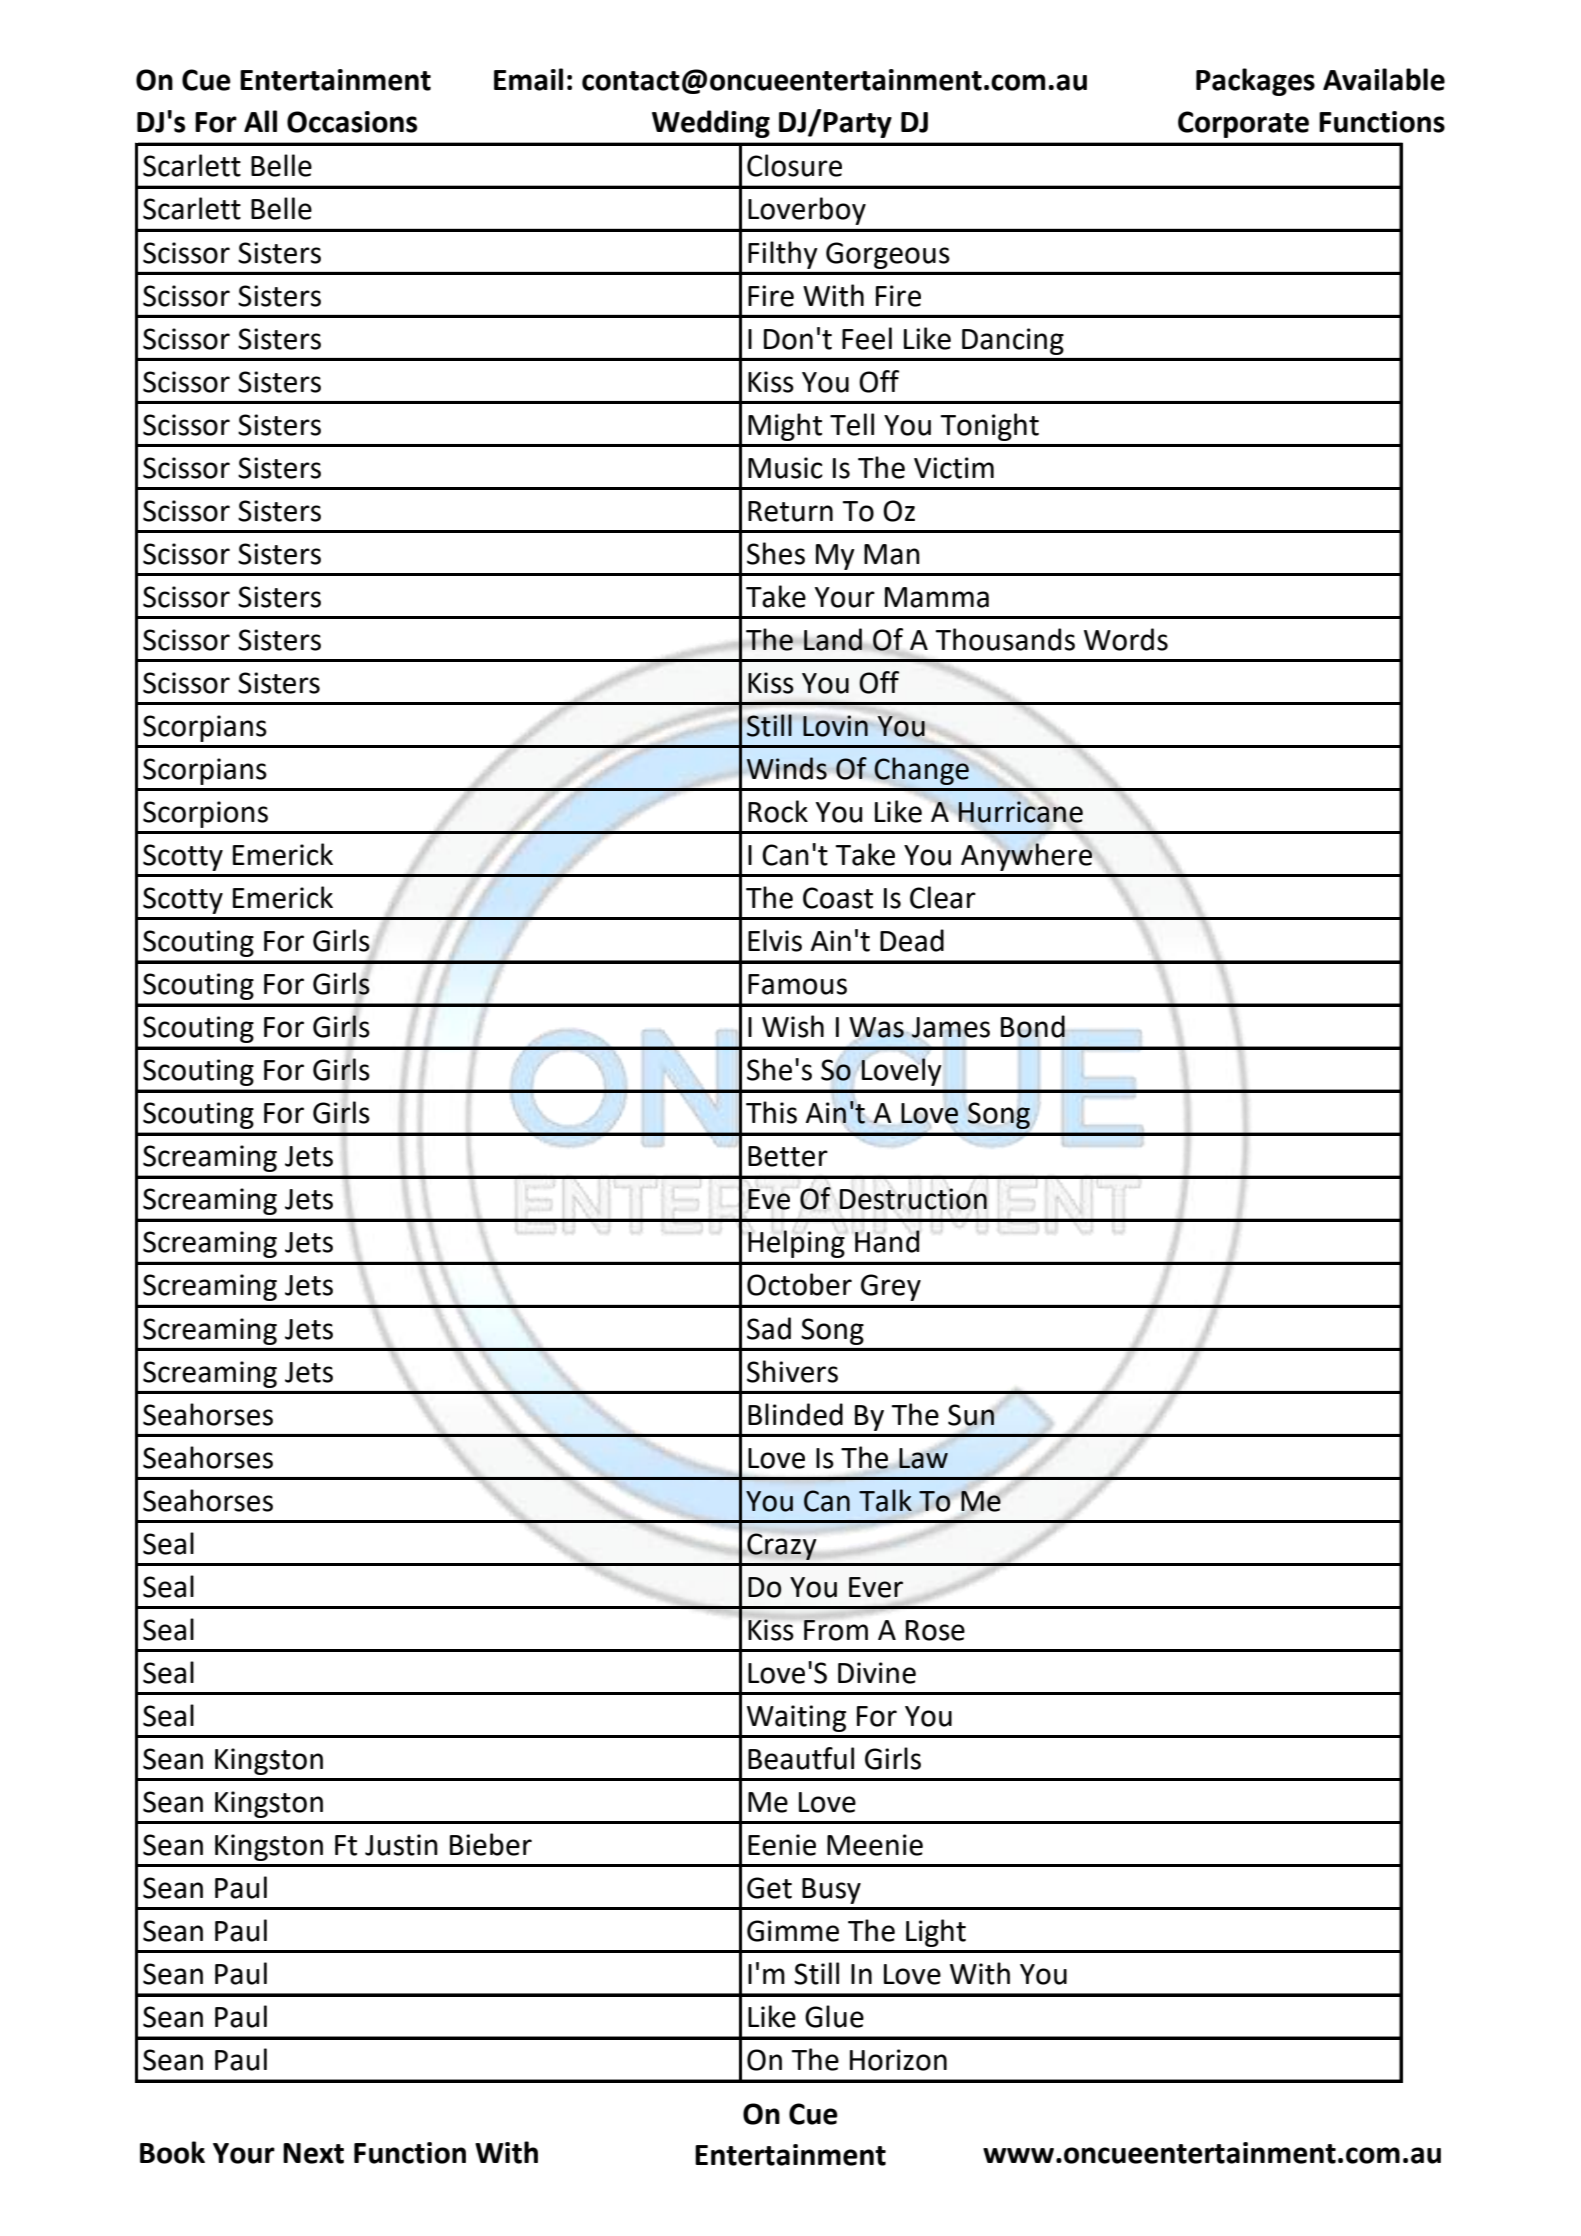  Describe the element at coordinates (769, 1328) in the page. I see `Sad` at that location.
